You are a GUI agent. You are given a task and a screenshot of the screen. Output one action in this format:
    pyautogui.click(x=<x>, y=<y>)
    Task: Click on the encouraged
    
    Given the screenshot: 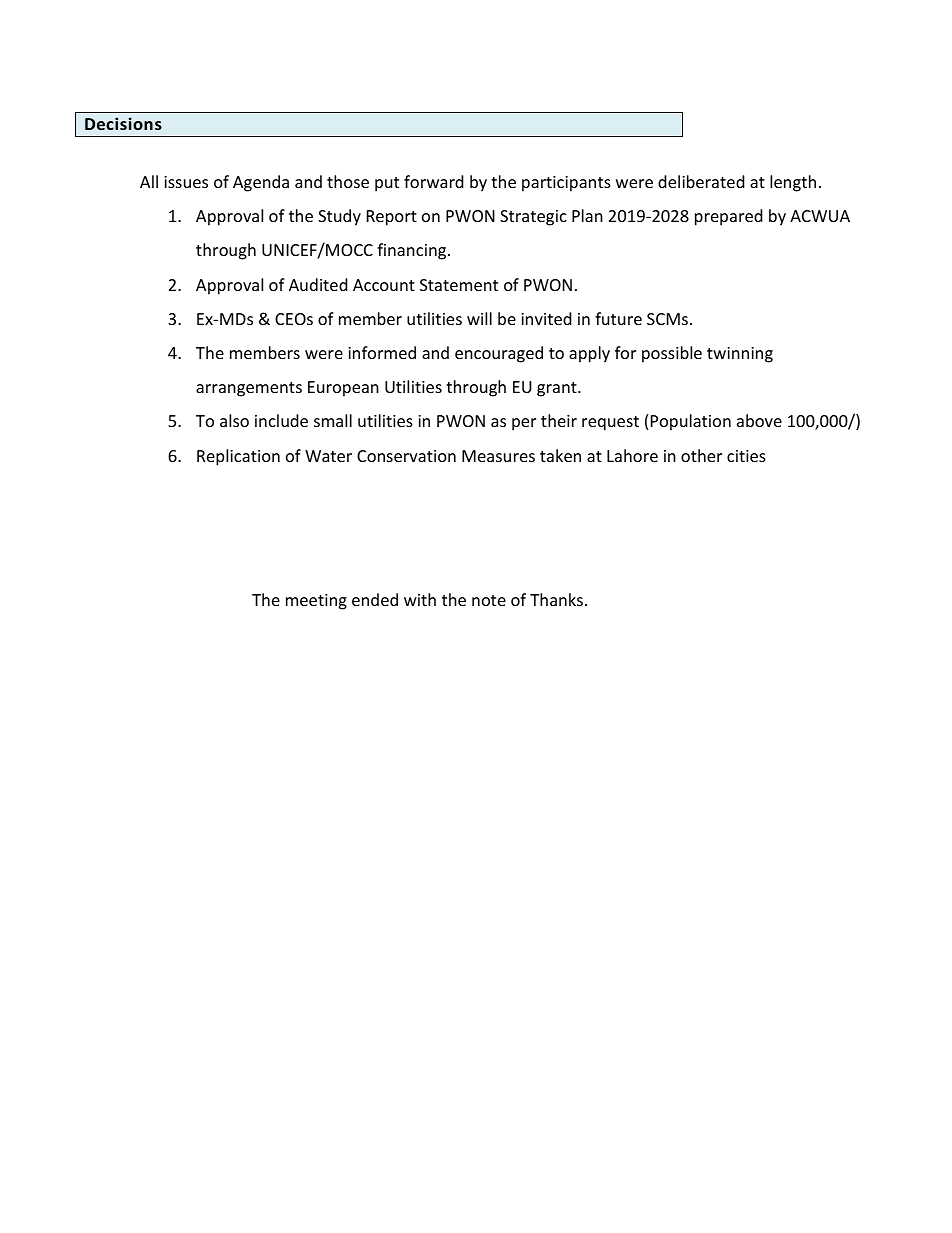 What is the action you would take?
    pyautogui.click(x=499, y=354)
